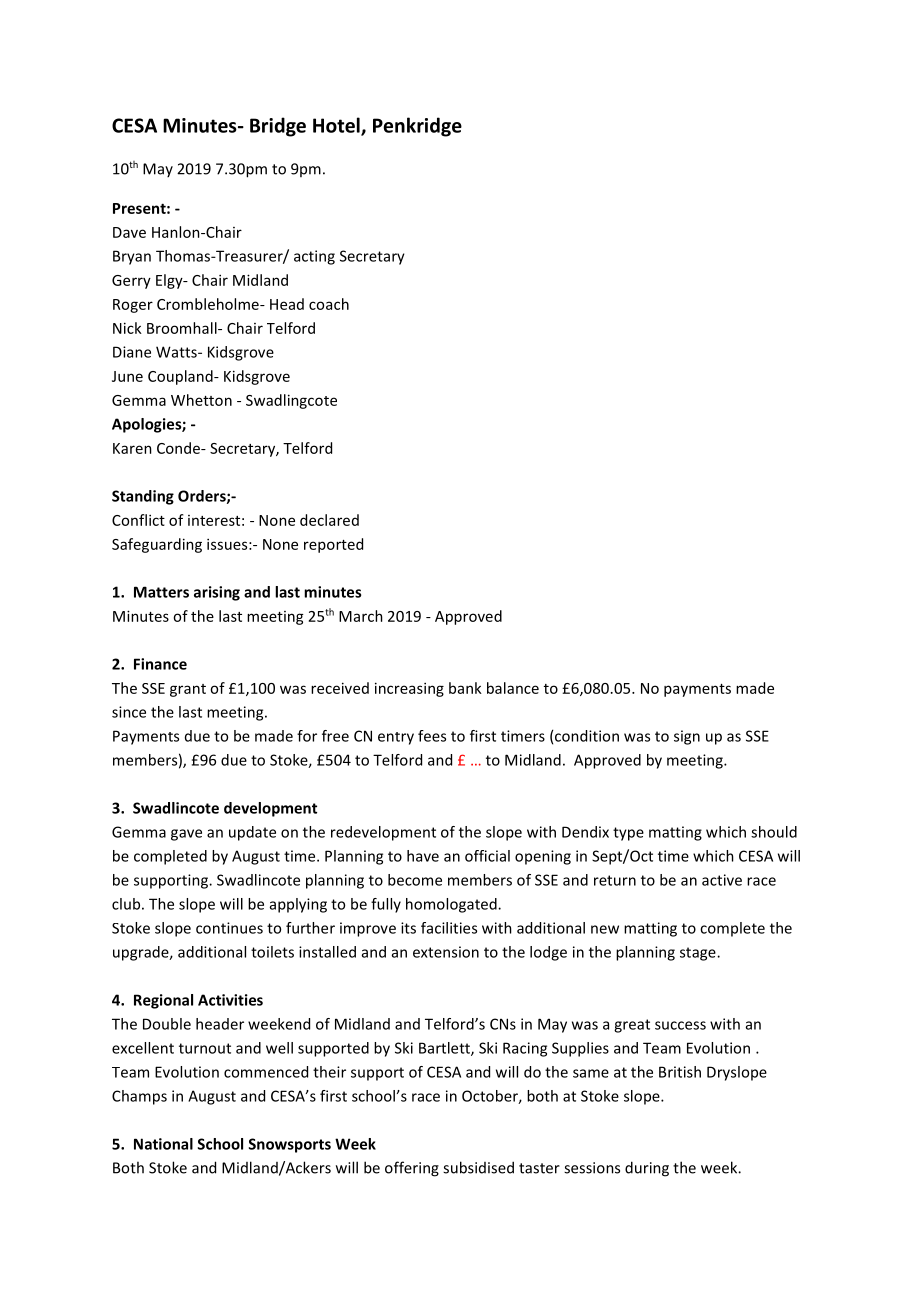 The width and height of the screenshot is (924, 1308). Describe the element at coordinates (129, 232) in the screenshot. I see `Dave` at that location.
